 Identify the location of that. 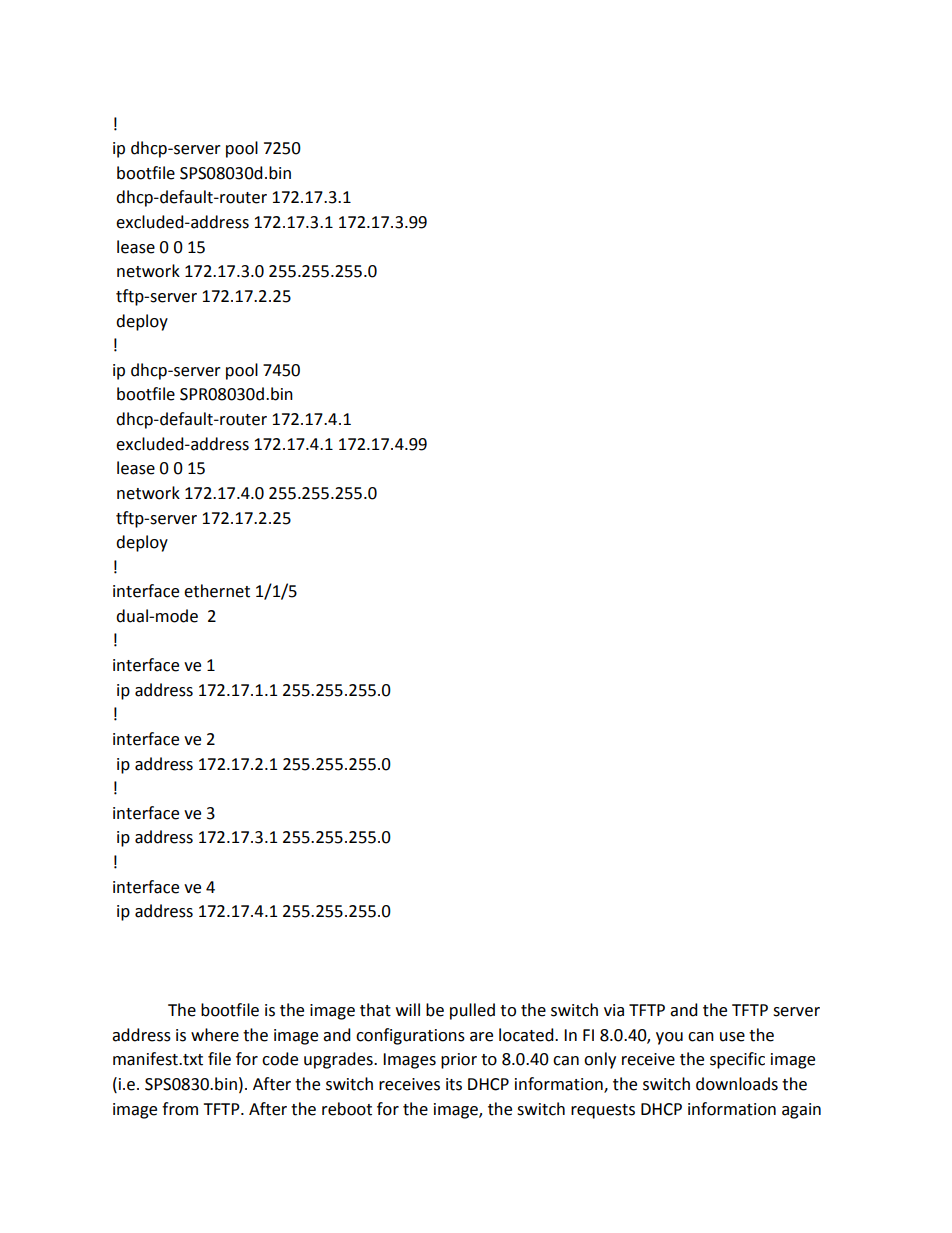
(375, 1010).
